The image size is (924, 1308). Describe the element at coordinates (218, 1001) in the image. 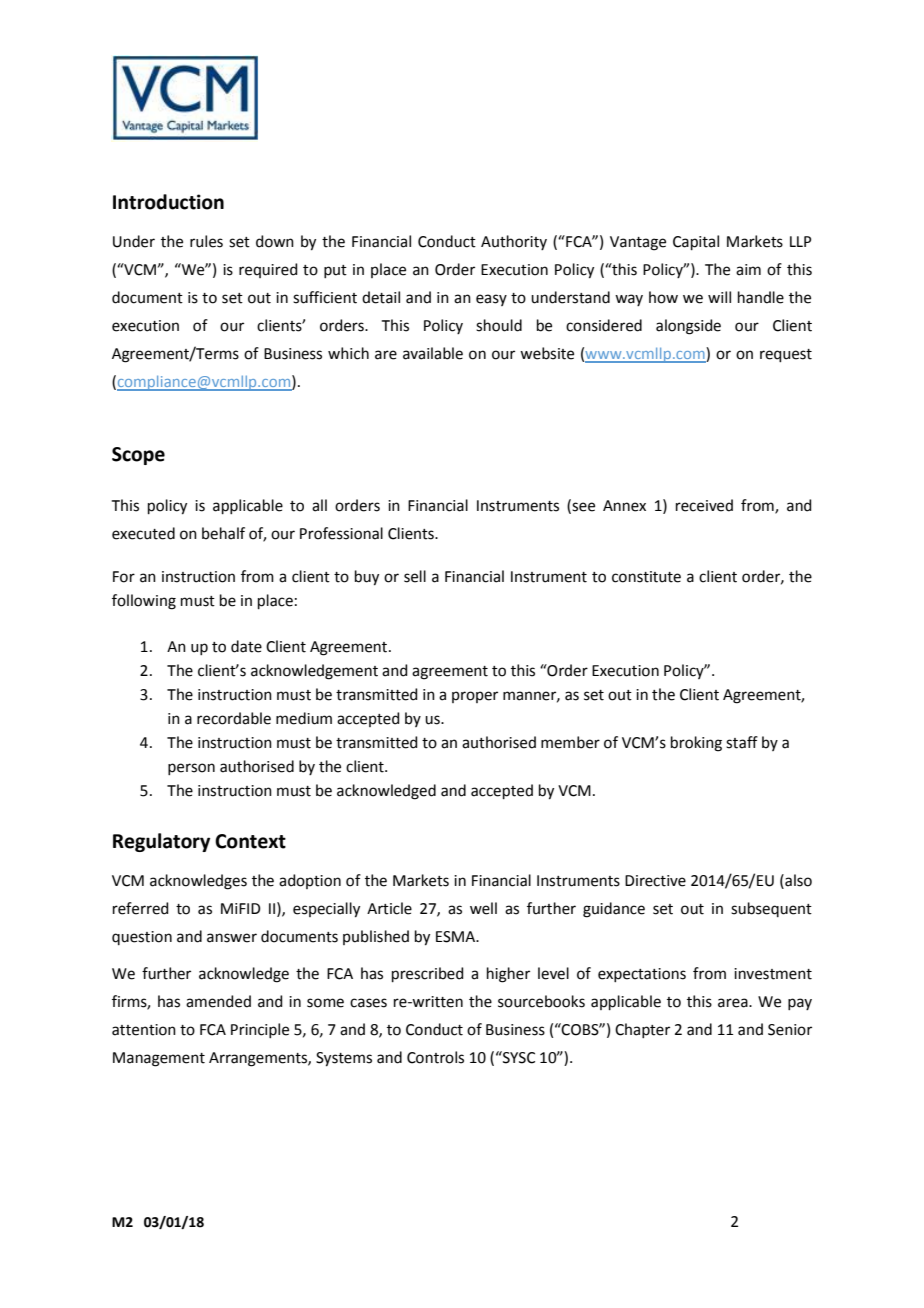

I see `amended` at that location.
